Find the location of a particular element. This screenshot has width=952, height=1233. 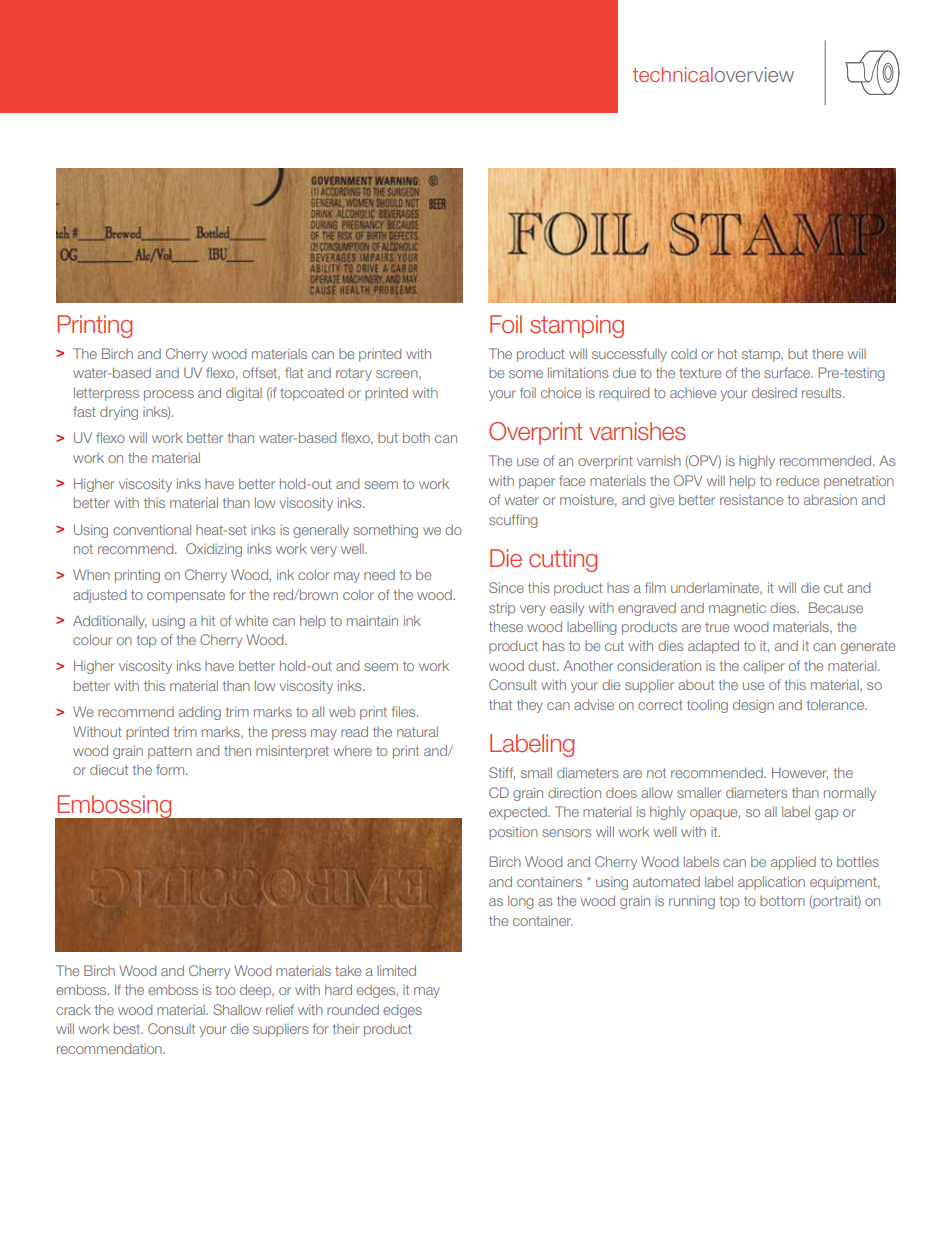

desired is located at coordinates (774, 392).
